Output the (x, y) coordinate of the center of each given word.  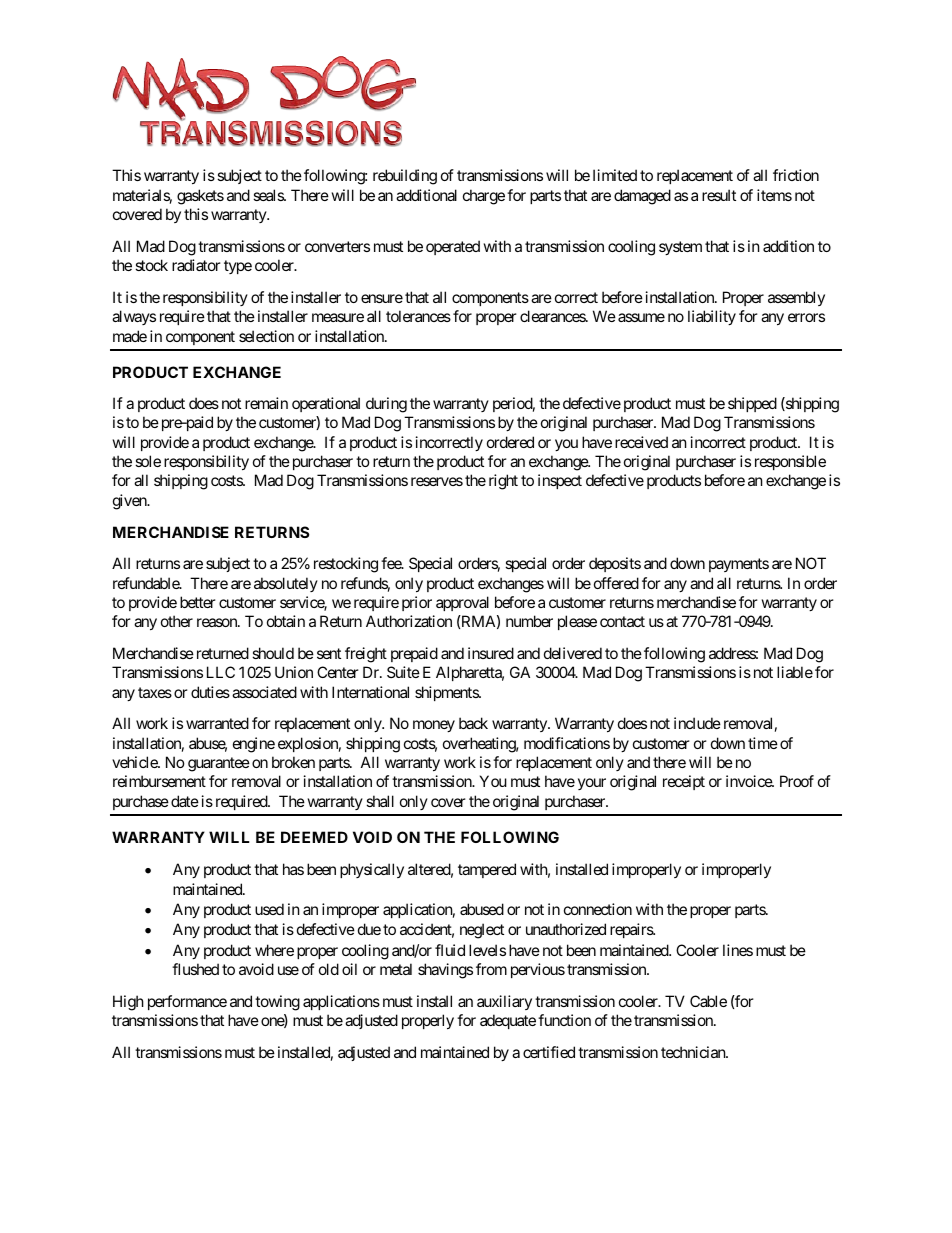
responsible (790, 462)
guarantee (219, 764)
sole (148, 461)
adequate (508, 1021)
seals (269, 195)
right (503, 482)
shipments (447, 693)
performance (187, 1002)
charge (484, 197)
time (763, 743)
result (719, 195)
